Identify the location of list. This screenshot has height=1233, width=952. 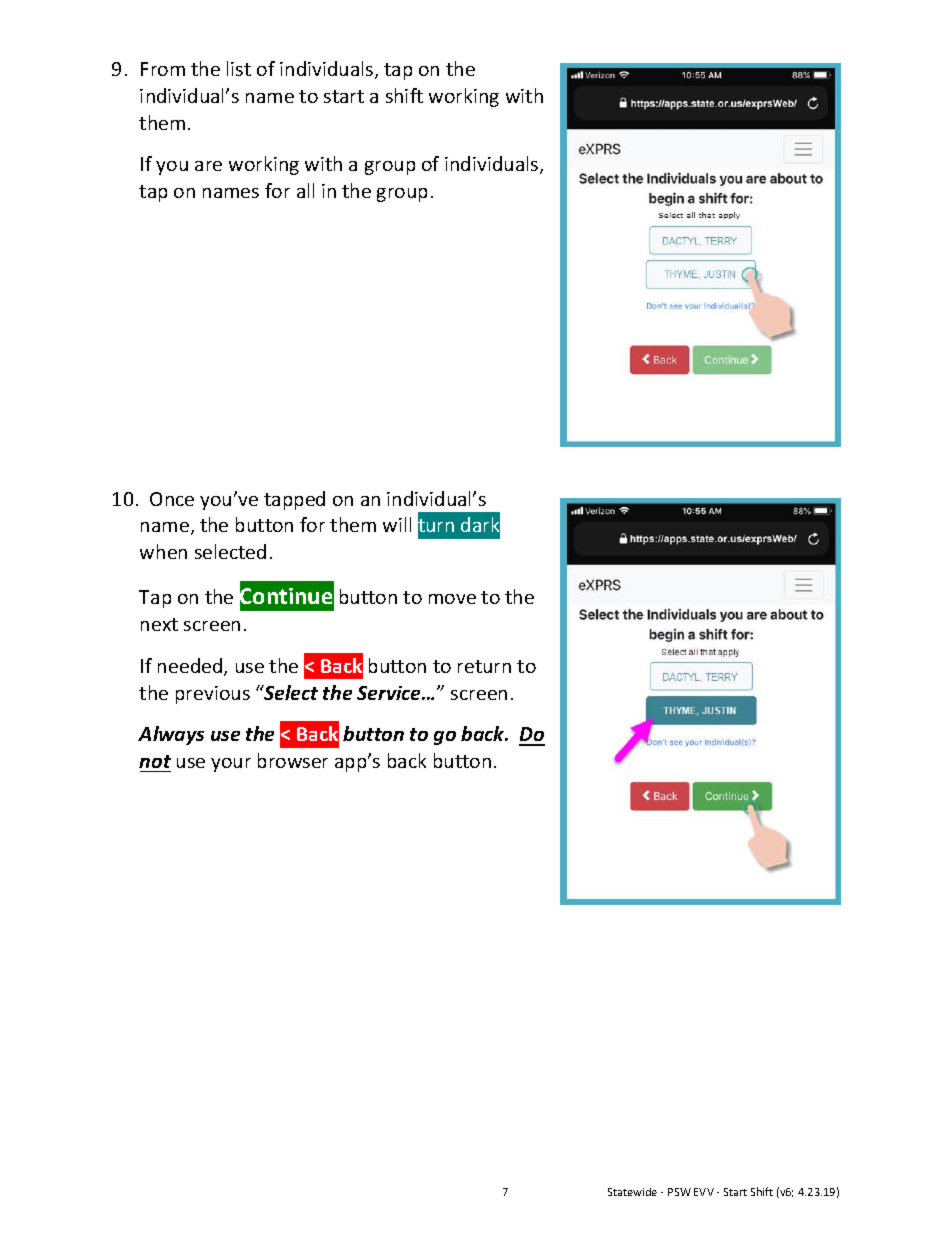
(239, 68).
